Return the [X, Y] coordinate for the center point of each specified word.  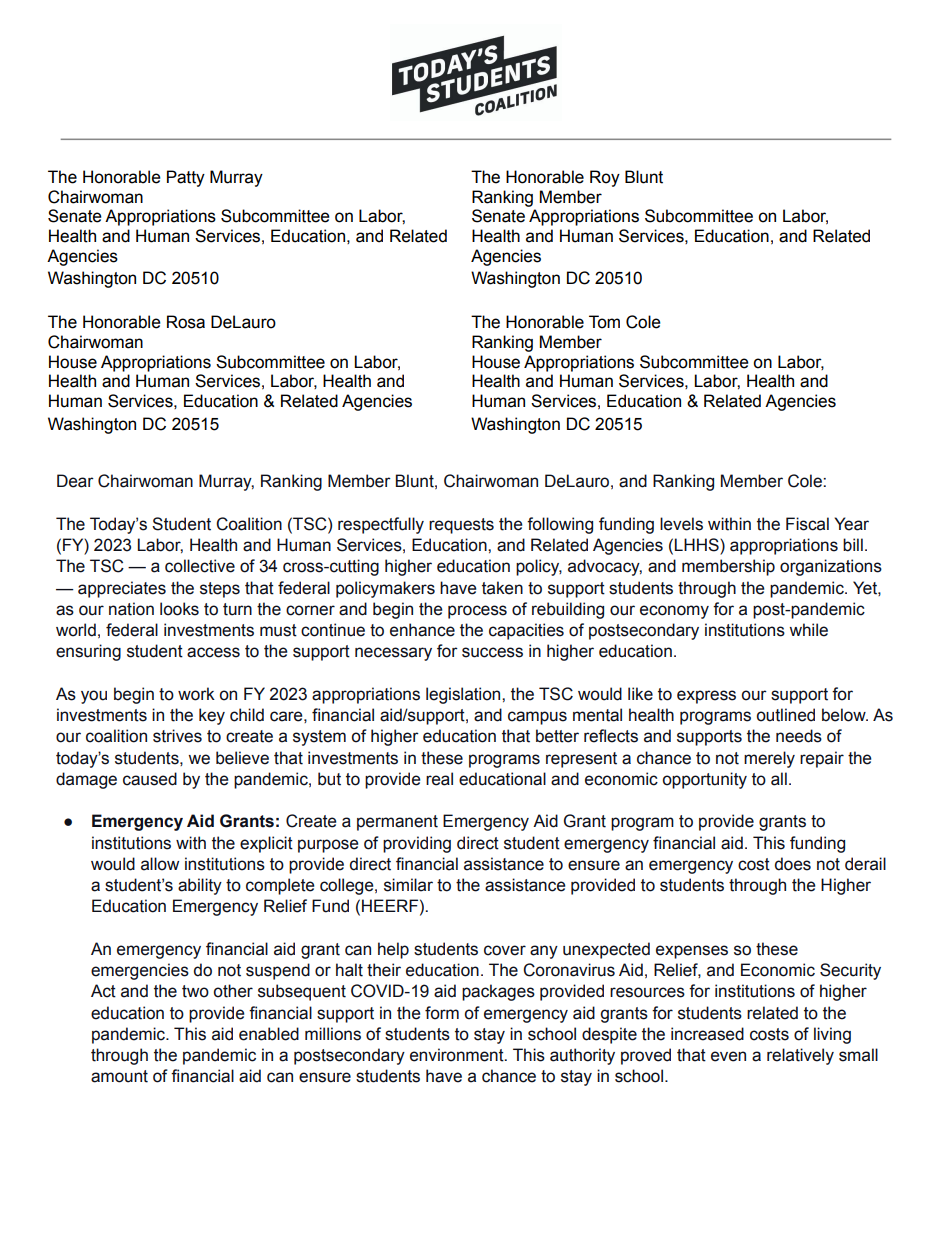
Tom [604, 322]
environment [458, 1055]
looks [179, 609]
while [808, 630]
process [477, 612]
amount [119, 1076]
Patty [186, 178]
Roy [605, 178]
